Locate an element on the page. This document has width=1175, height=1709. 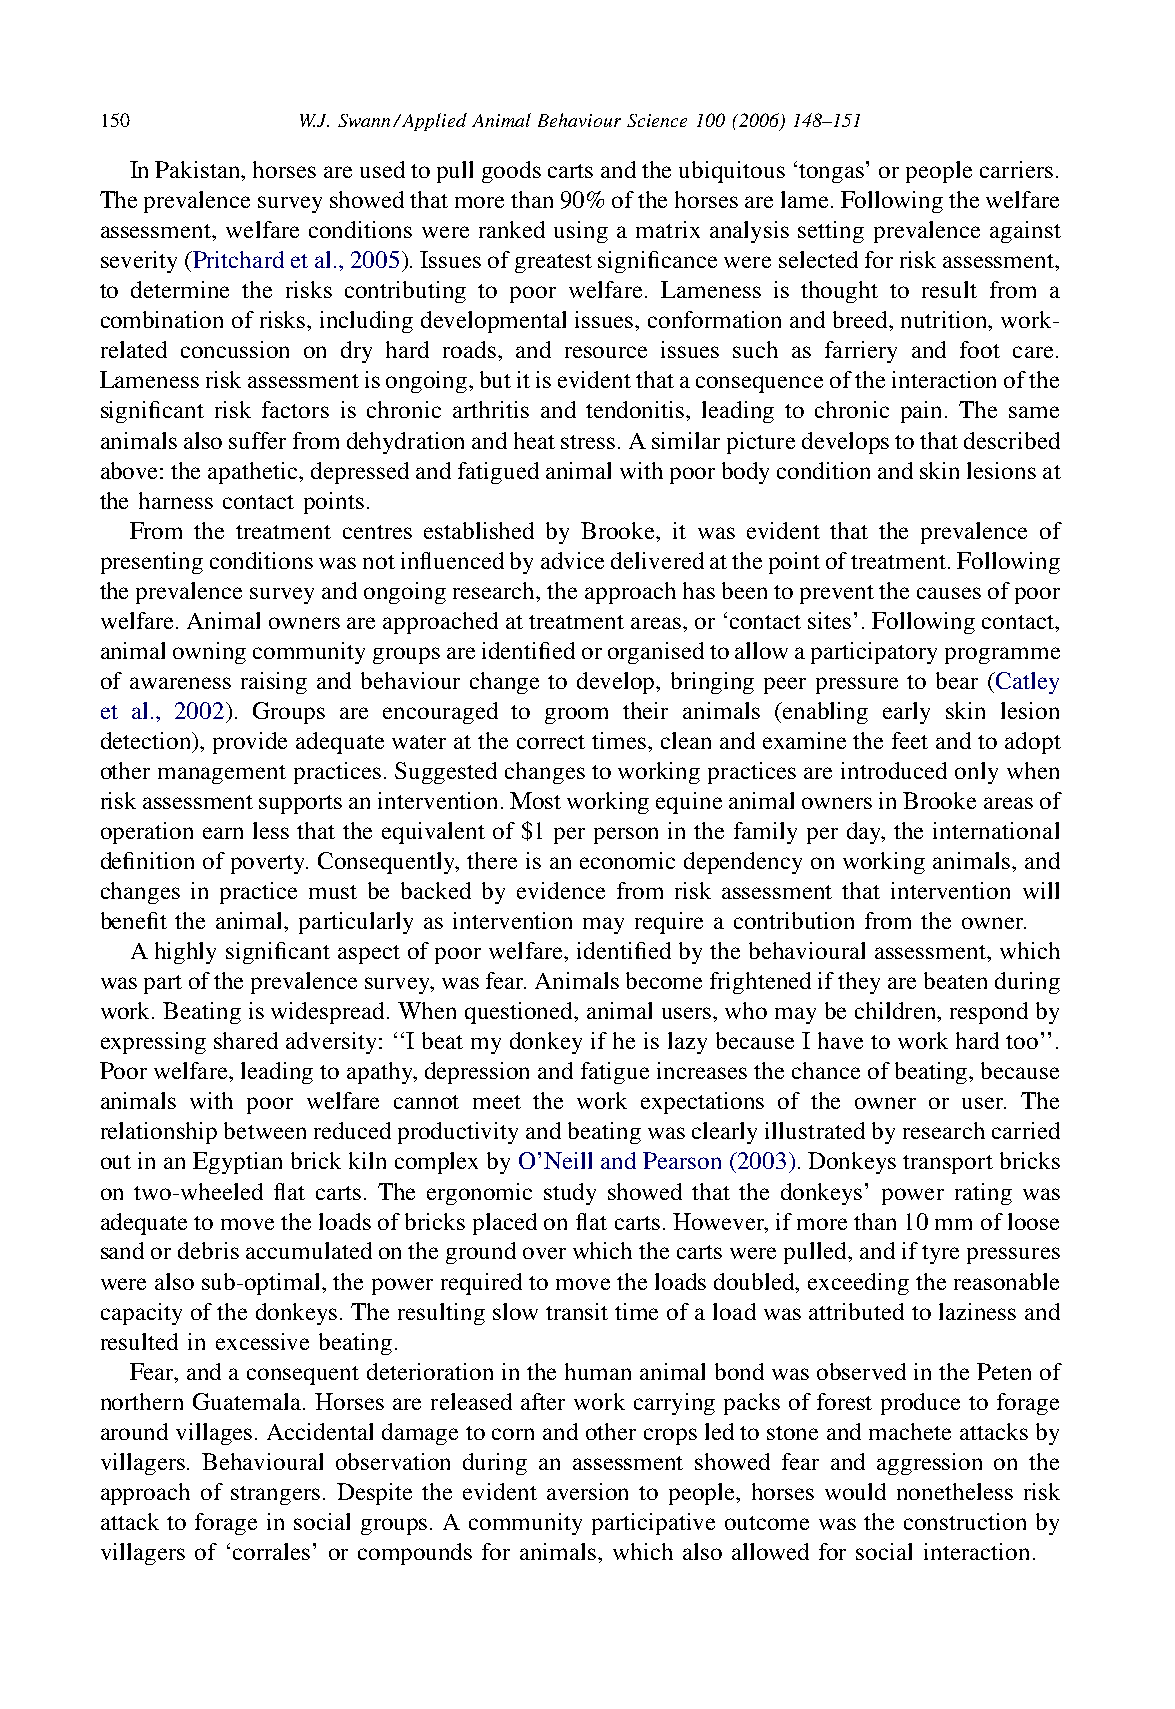
construction is located at coordinates (965, 1521).
